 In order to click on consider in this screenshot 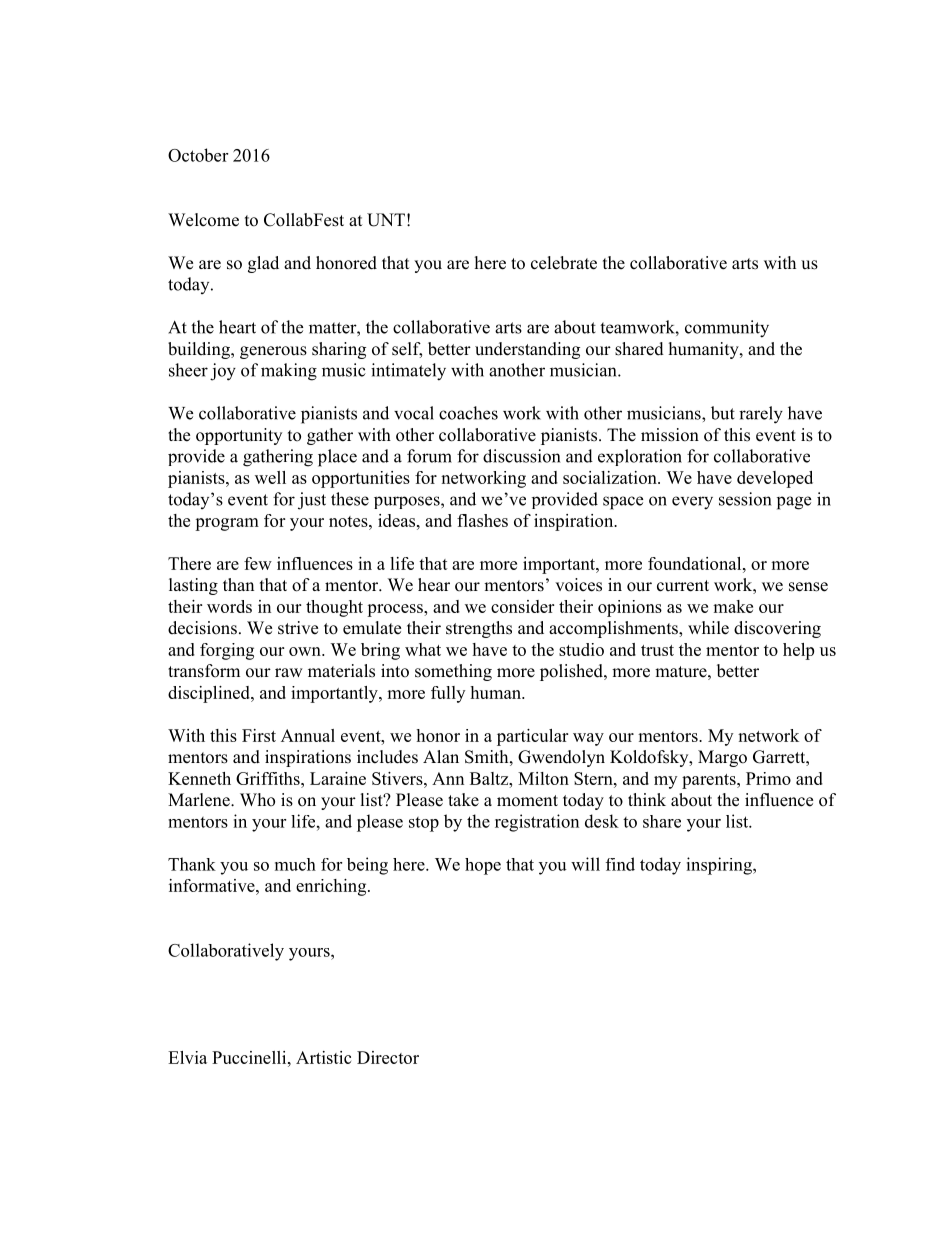, I will do `click(522, 606)`.
